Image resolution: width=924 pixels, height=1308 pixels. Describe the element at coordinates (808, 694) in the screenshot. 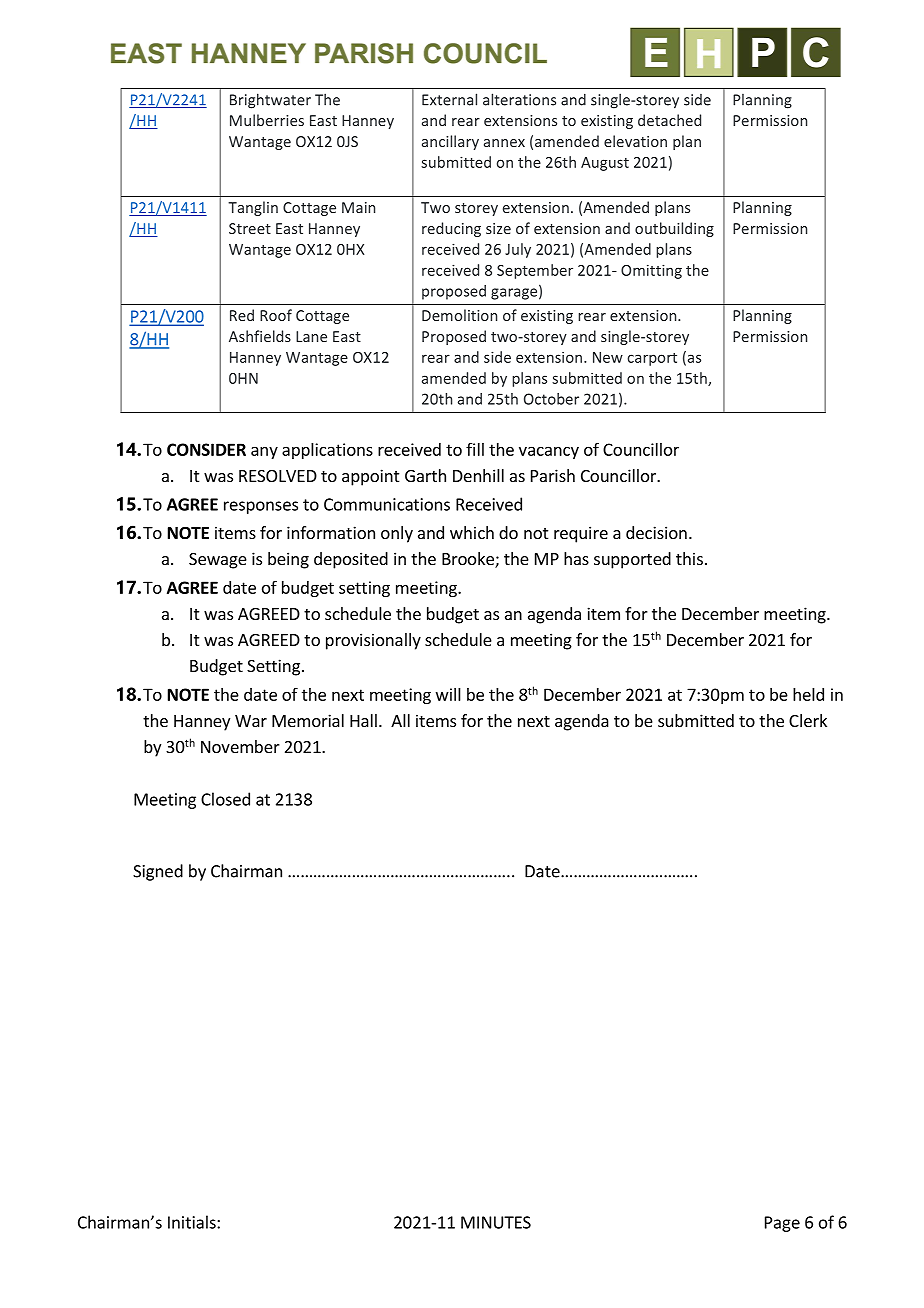

I see `held` at that location.
